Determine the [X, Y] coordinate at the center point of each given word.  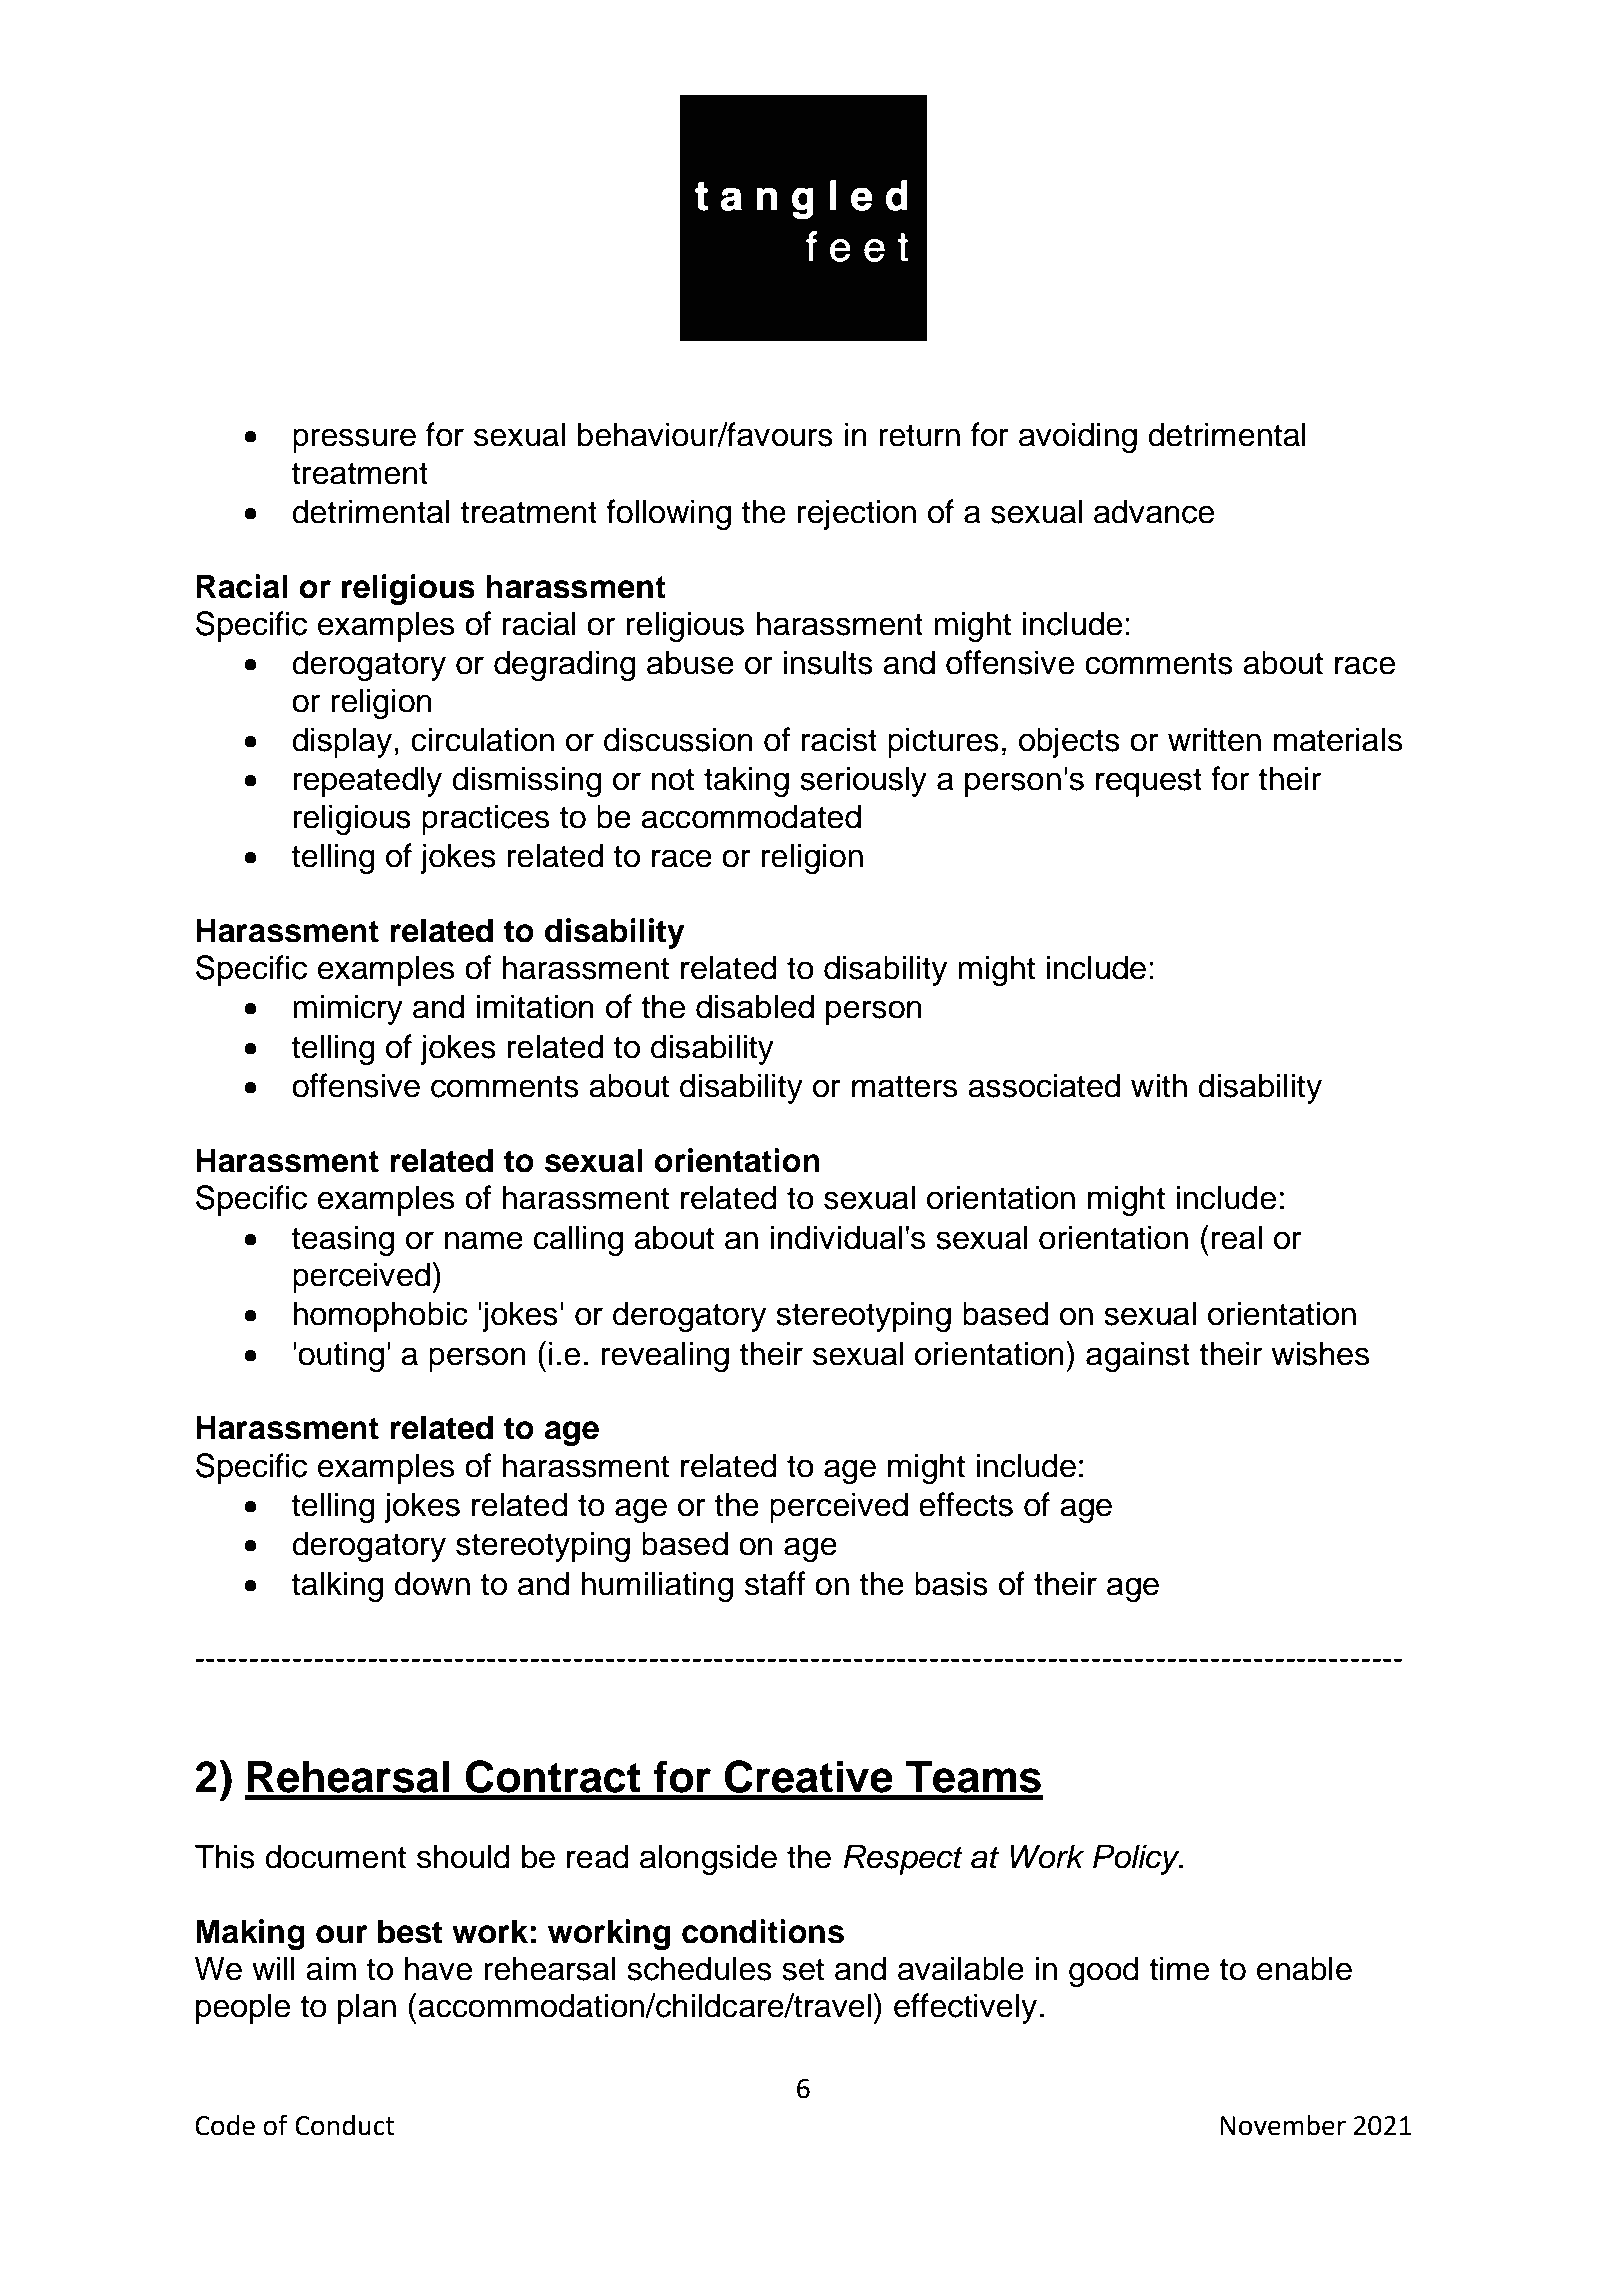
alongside [708, 1859]
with [1159, 1085]
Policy [1137, 1859]
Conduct [344, 2125]
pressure [354, 440]
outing [341, 1356]
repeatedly [368, 781]
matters [904, 1086]
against [1138, 1356]
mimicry [348, 1009]
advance [1154, 511]
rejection [857, 514]
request [1149, 782]
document [335, 1856]
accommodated [751, 816]
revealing [665, 1356]
